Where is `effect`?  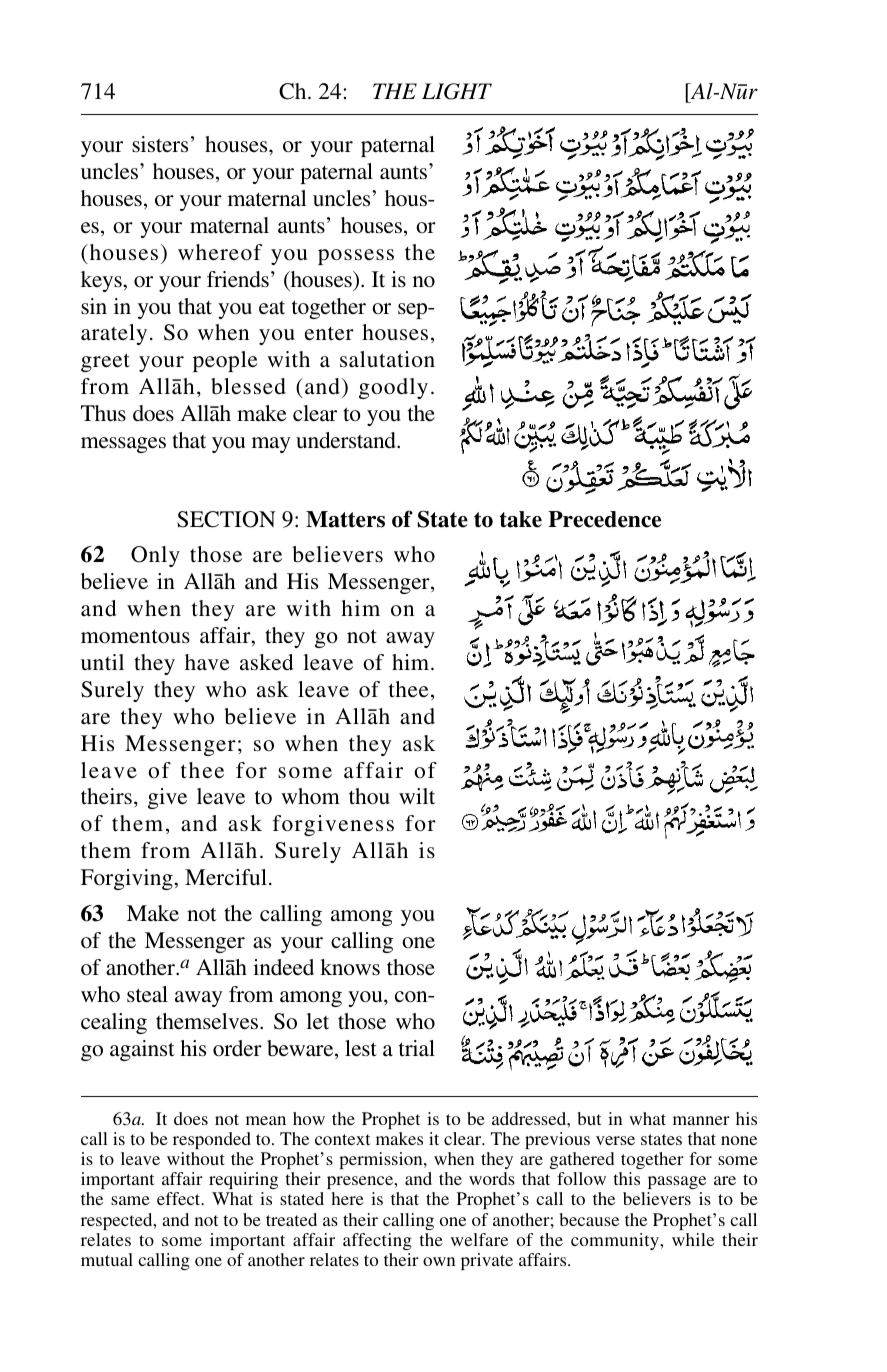
effect is located at coordinates (180, 1198).
